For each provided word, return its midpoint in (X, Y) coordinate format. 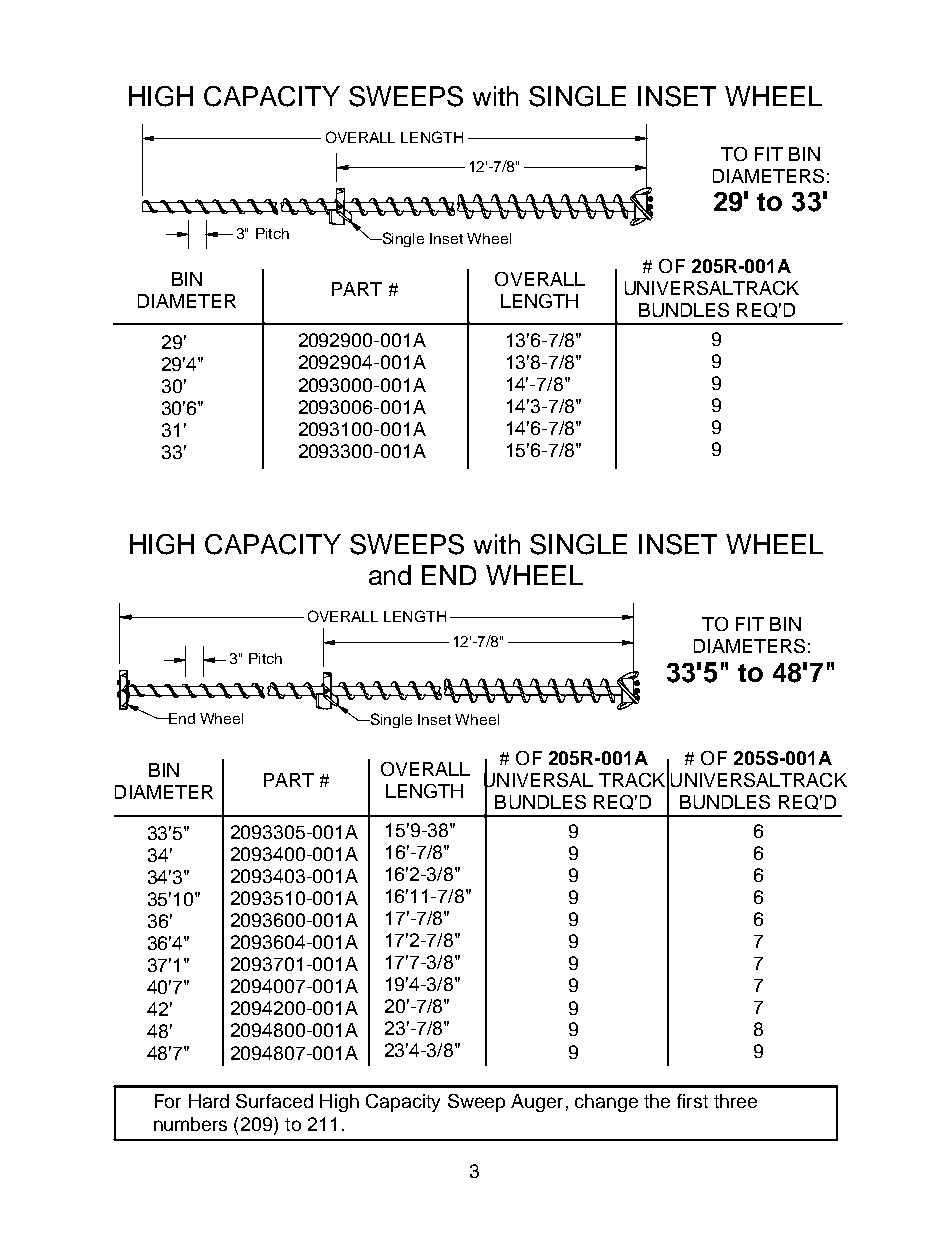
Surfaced (274, 1101)
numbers (190, 1124)
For (168, 1101)
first (692, 1101)
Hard (209, 1101)
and (390, 575)
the (657, 1101)
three (735, 1101)
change (606, 1103)
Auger (537, 1103)
